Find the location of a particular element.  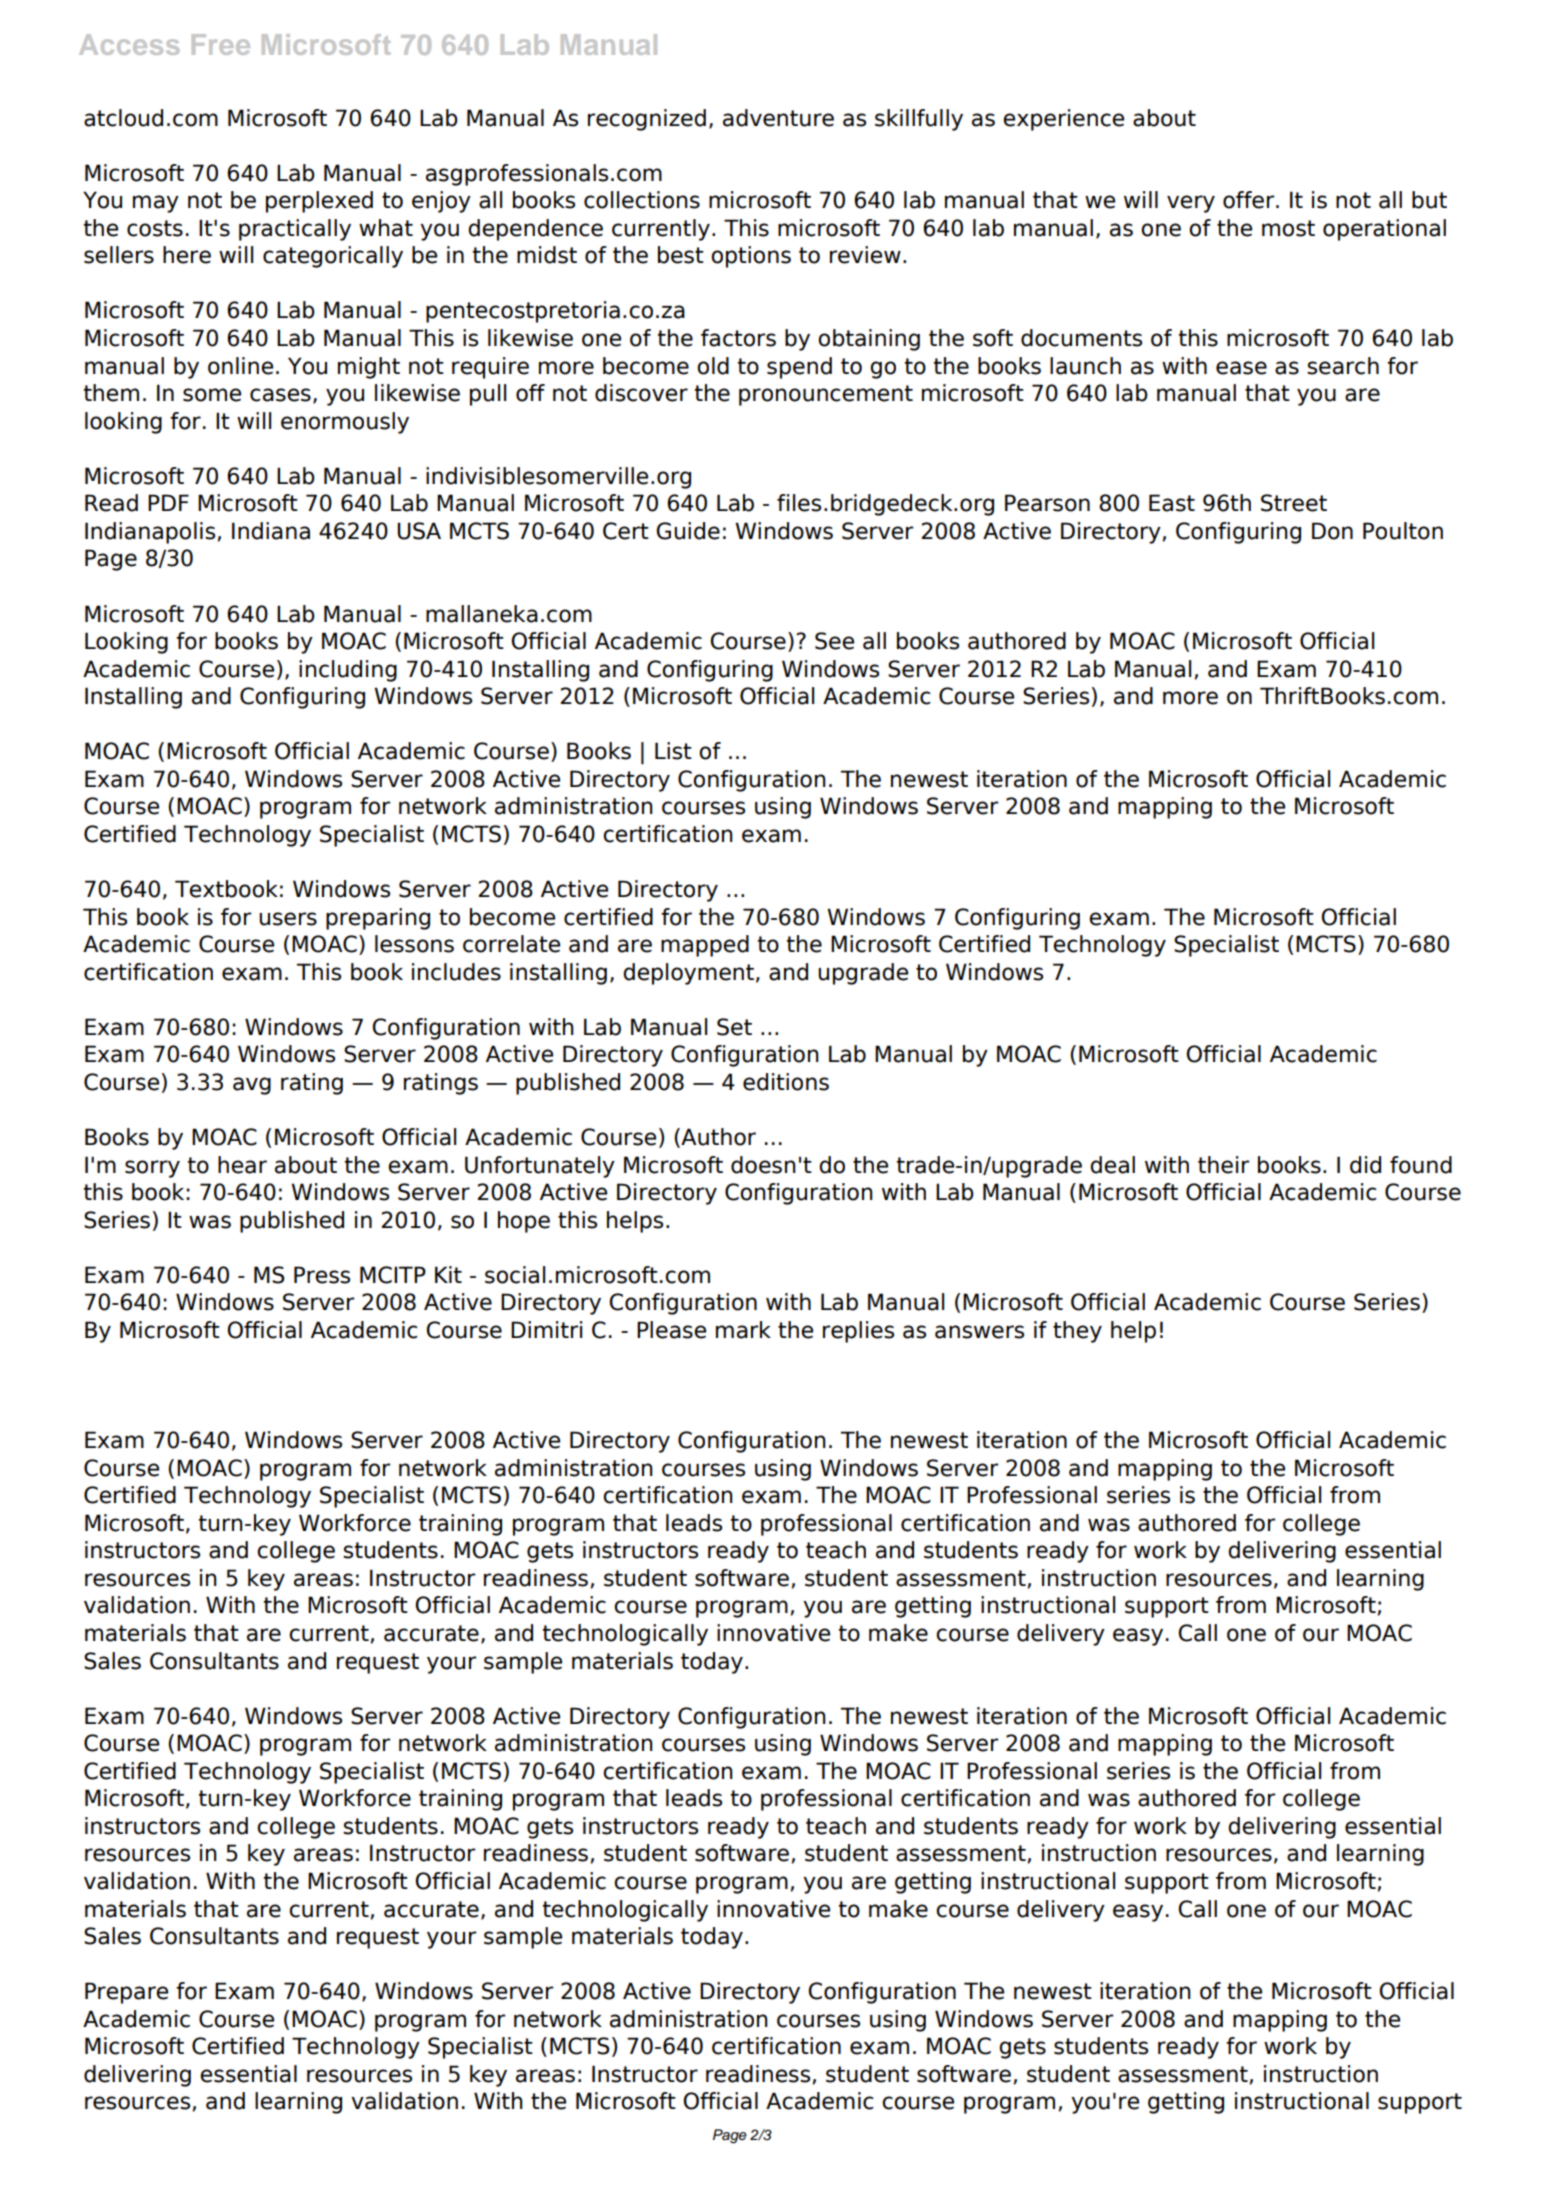

offer is located at coordinates (1250, 200).
